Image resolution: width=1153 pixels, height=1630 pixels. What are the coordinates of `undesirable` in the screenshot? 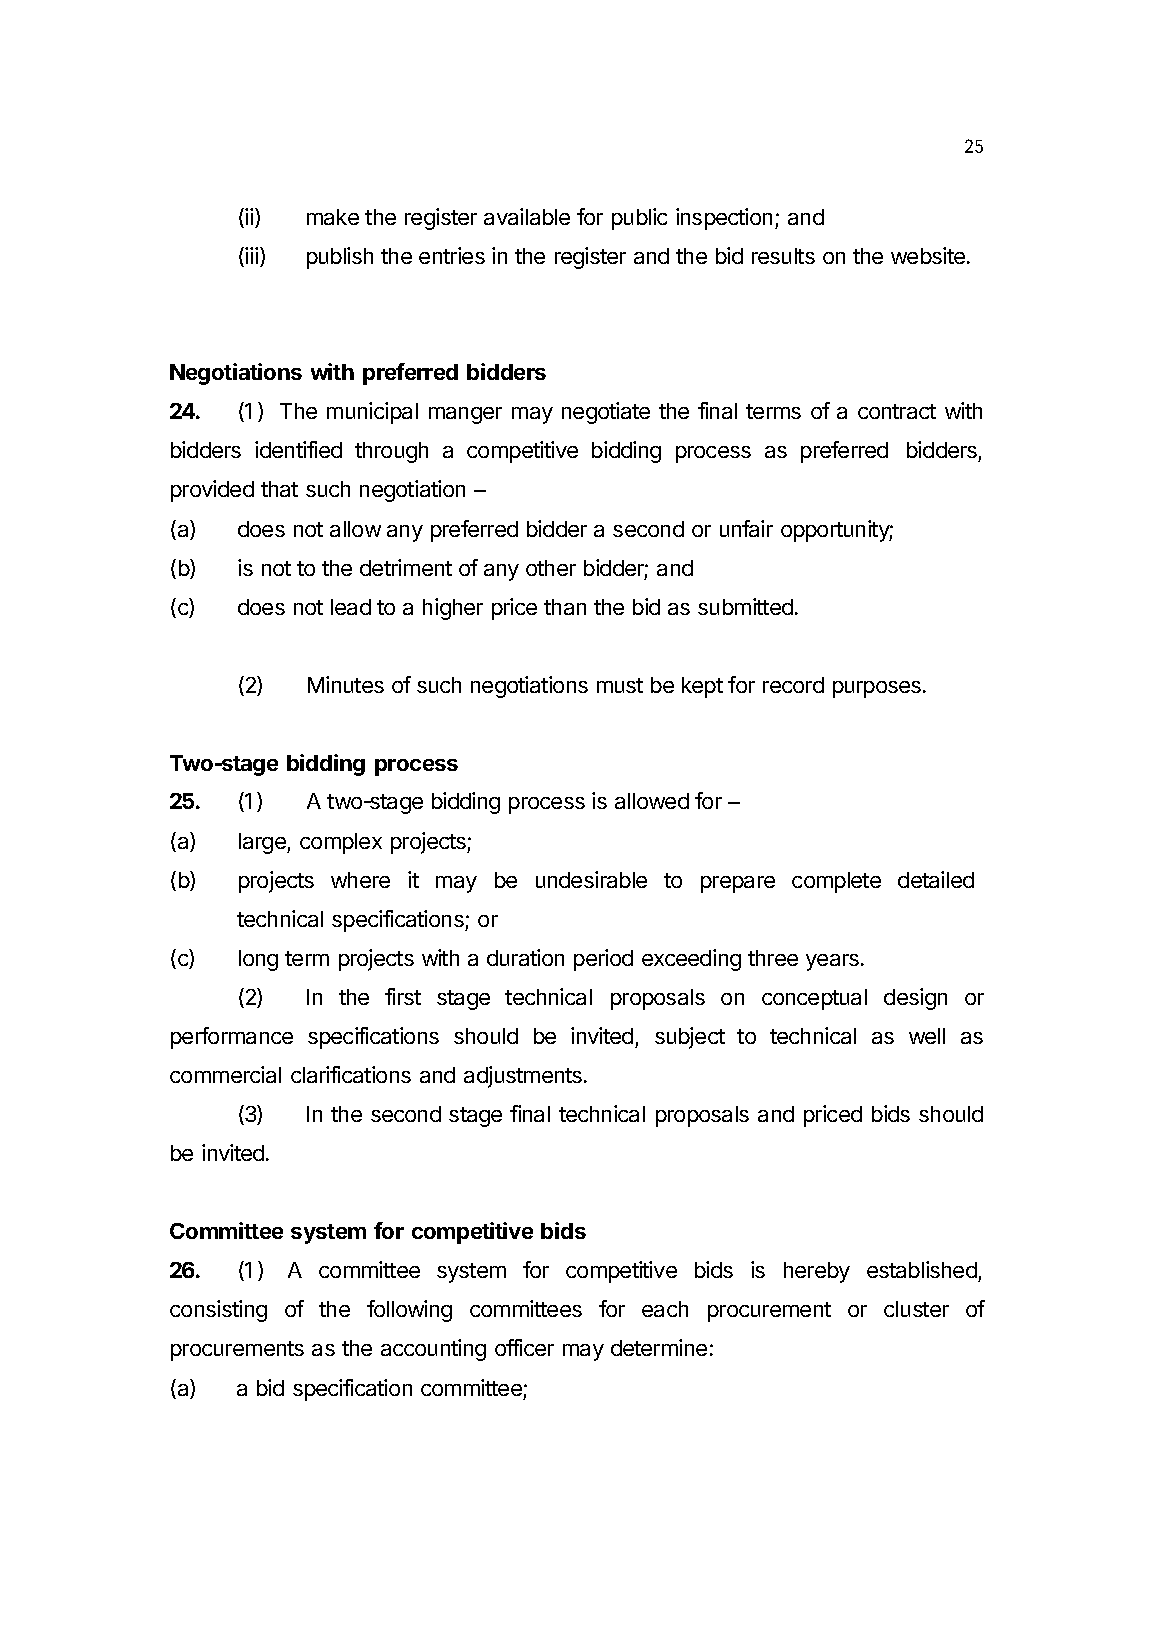 It's located at (591, 879).
